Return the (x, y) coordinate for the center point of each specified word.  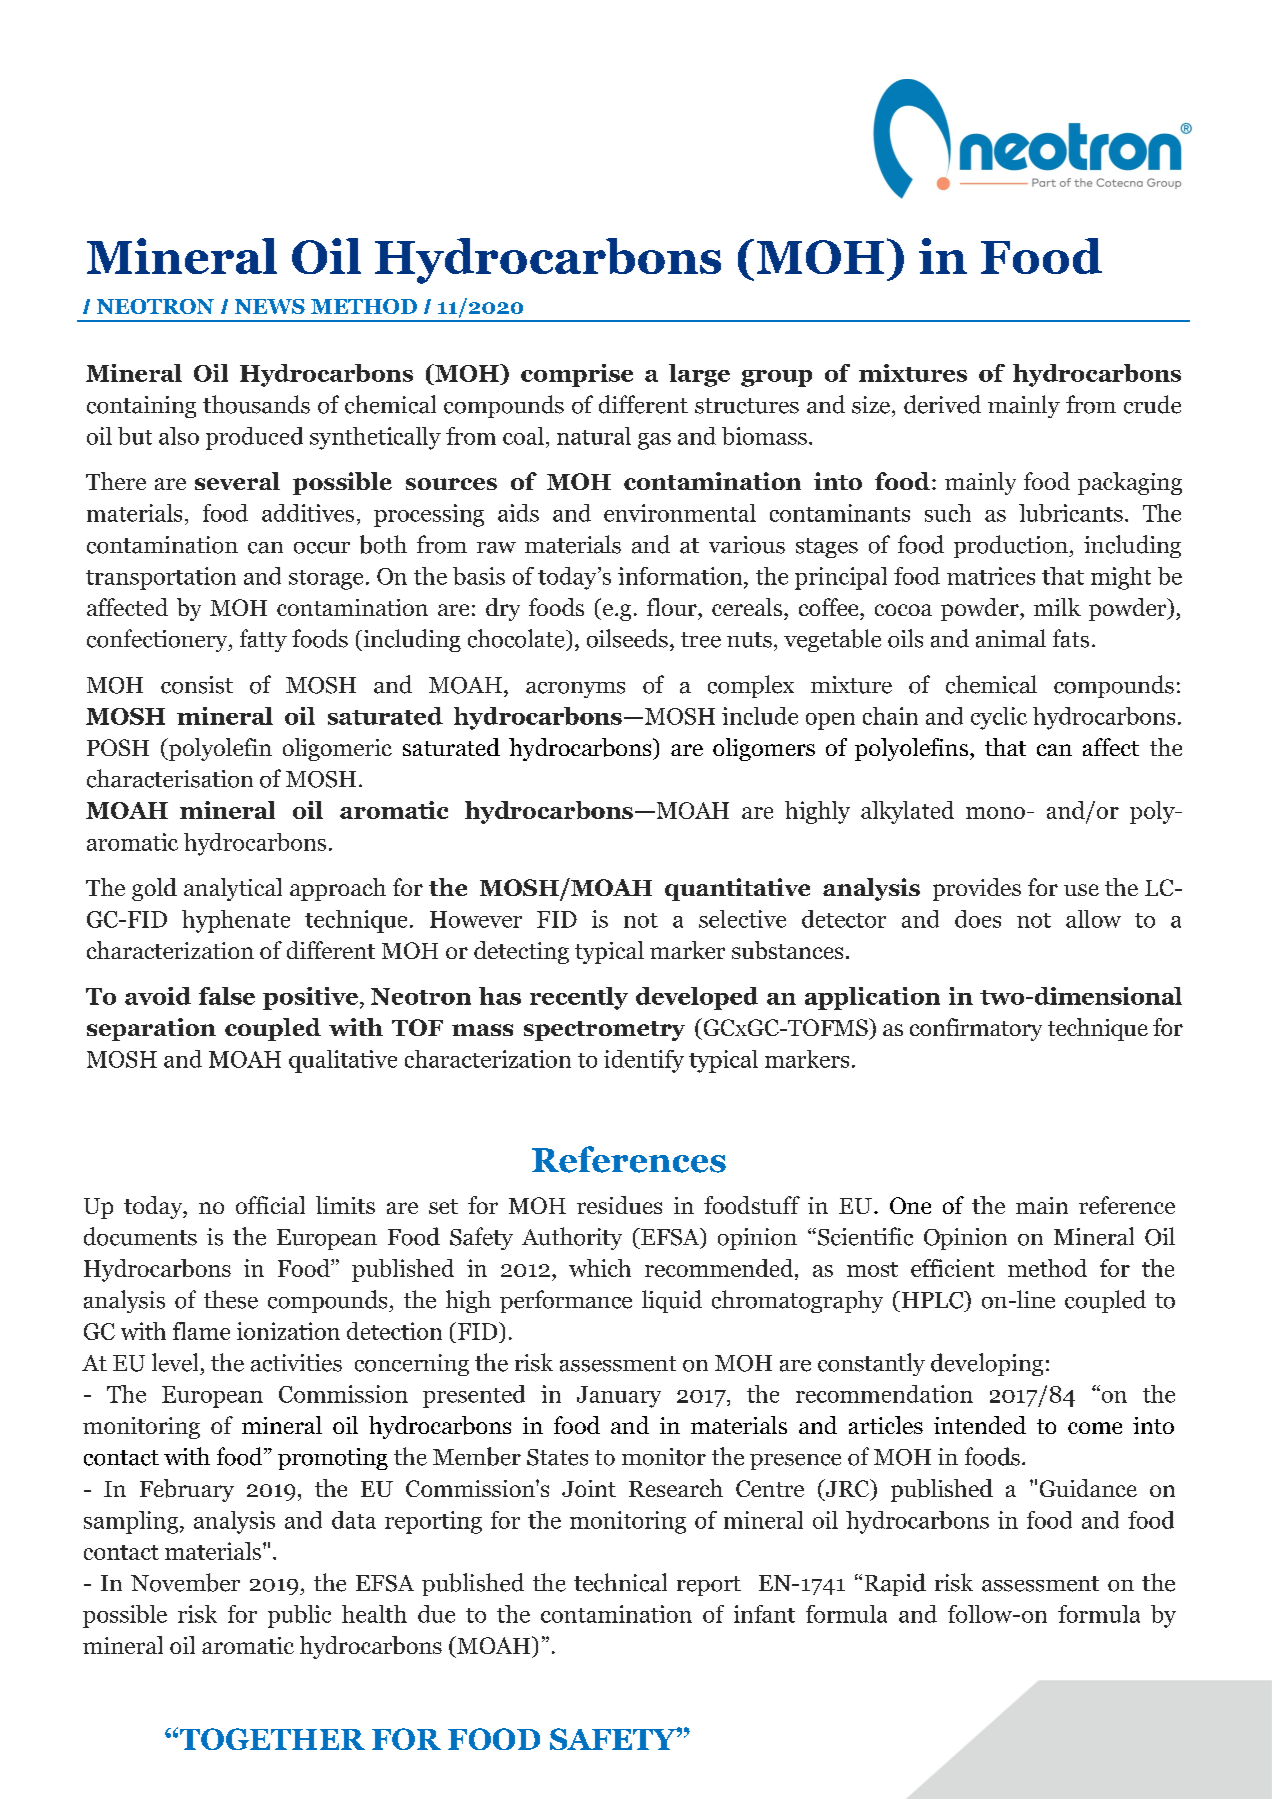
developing (987, 1364)
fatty (263, 640)
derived (942, 404)
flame (201, 1331)
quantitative (737, 889)
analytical (233, 889)
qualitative (343, 1061)
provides (977, 889)
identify (644, 1061)
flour (673, 607)
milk (1057, 607)
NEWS (270, 306)
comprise (577, 375)
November (185, 1582)
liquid (672, 1301)
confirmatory (976, 1029)
